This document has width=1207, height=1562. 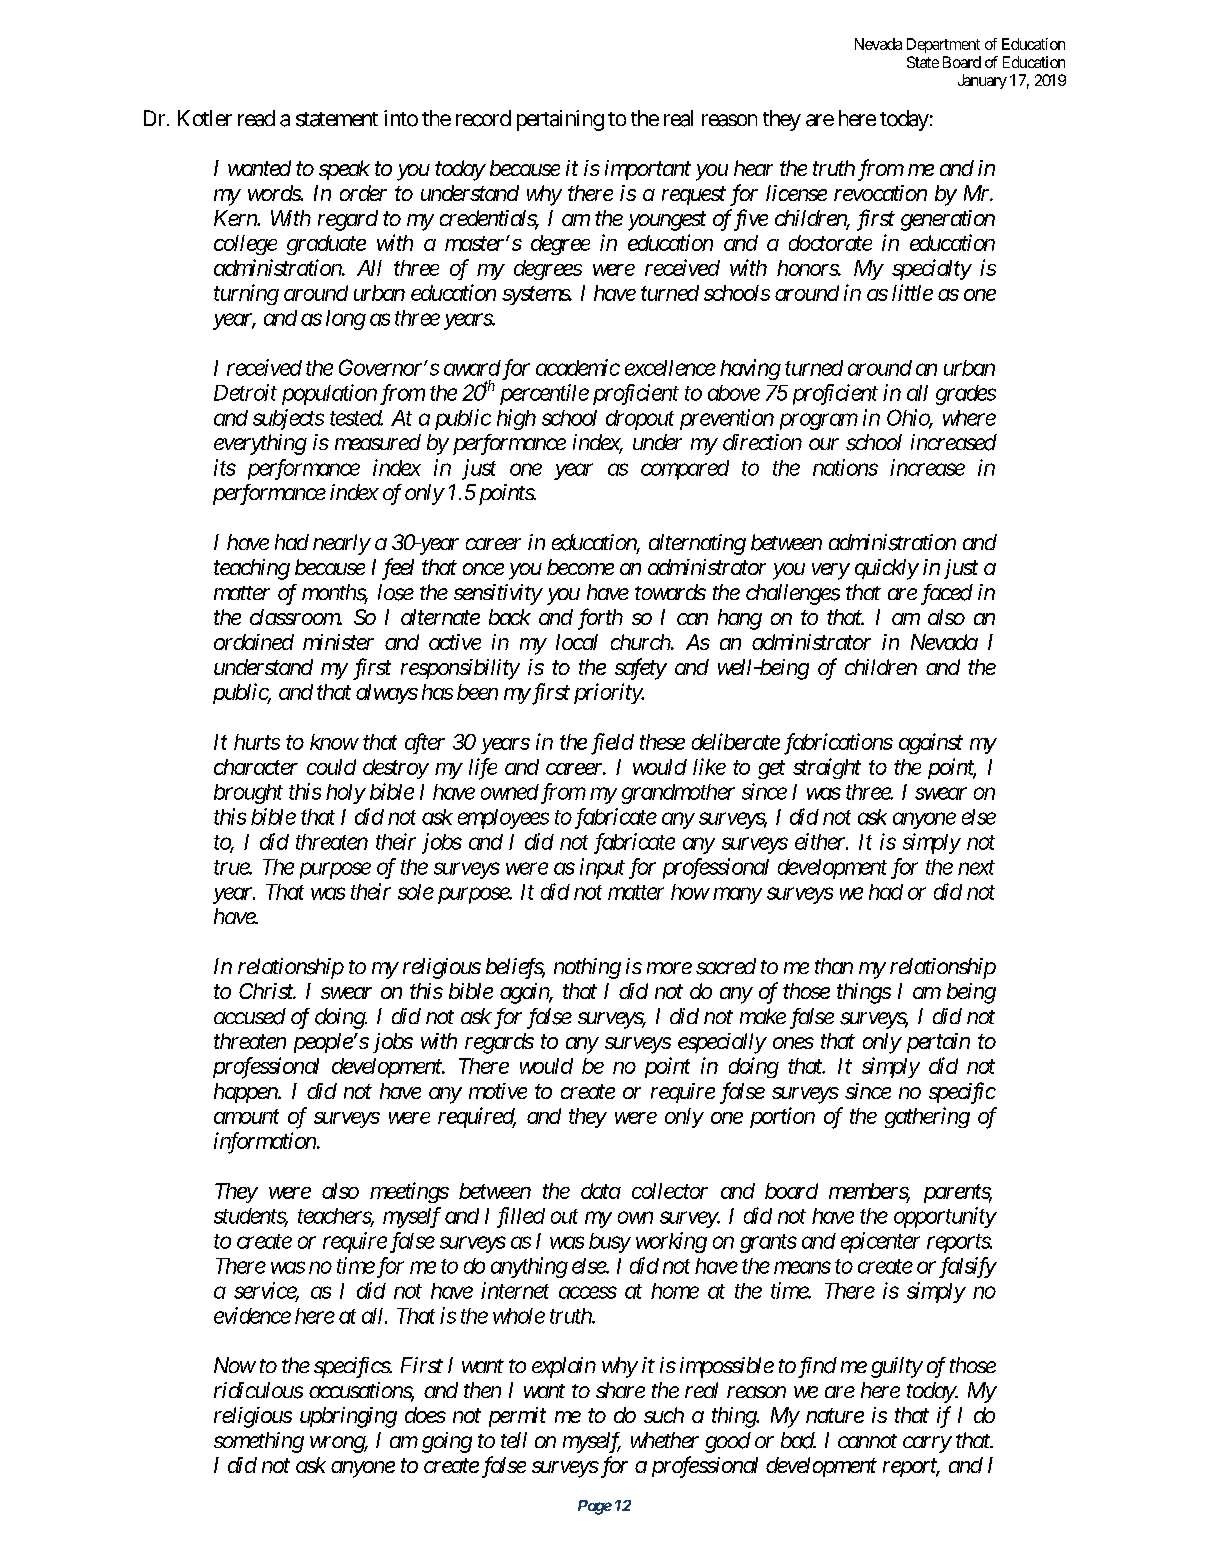 What do you see at coordinates (943, 45) in the document?
I see `Department` at bounding box center [943, 45].
